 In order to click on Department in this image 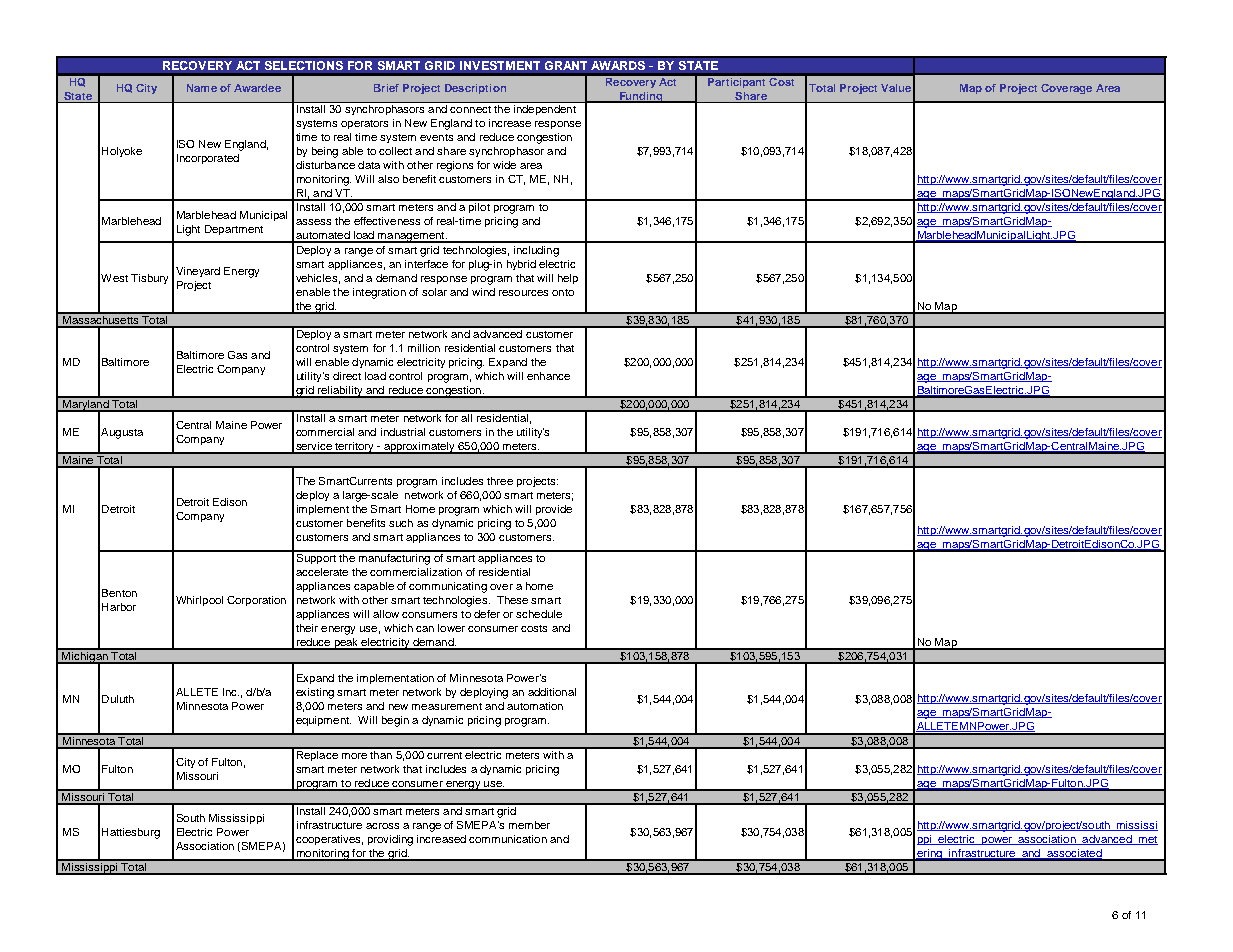, I will do `click(234, 230)`.
